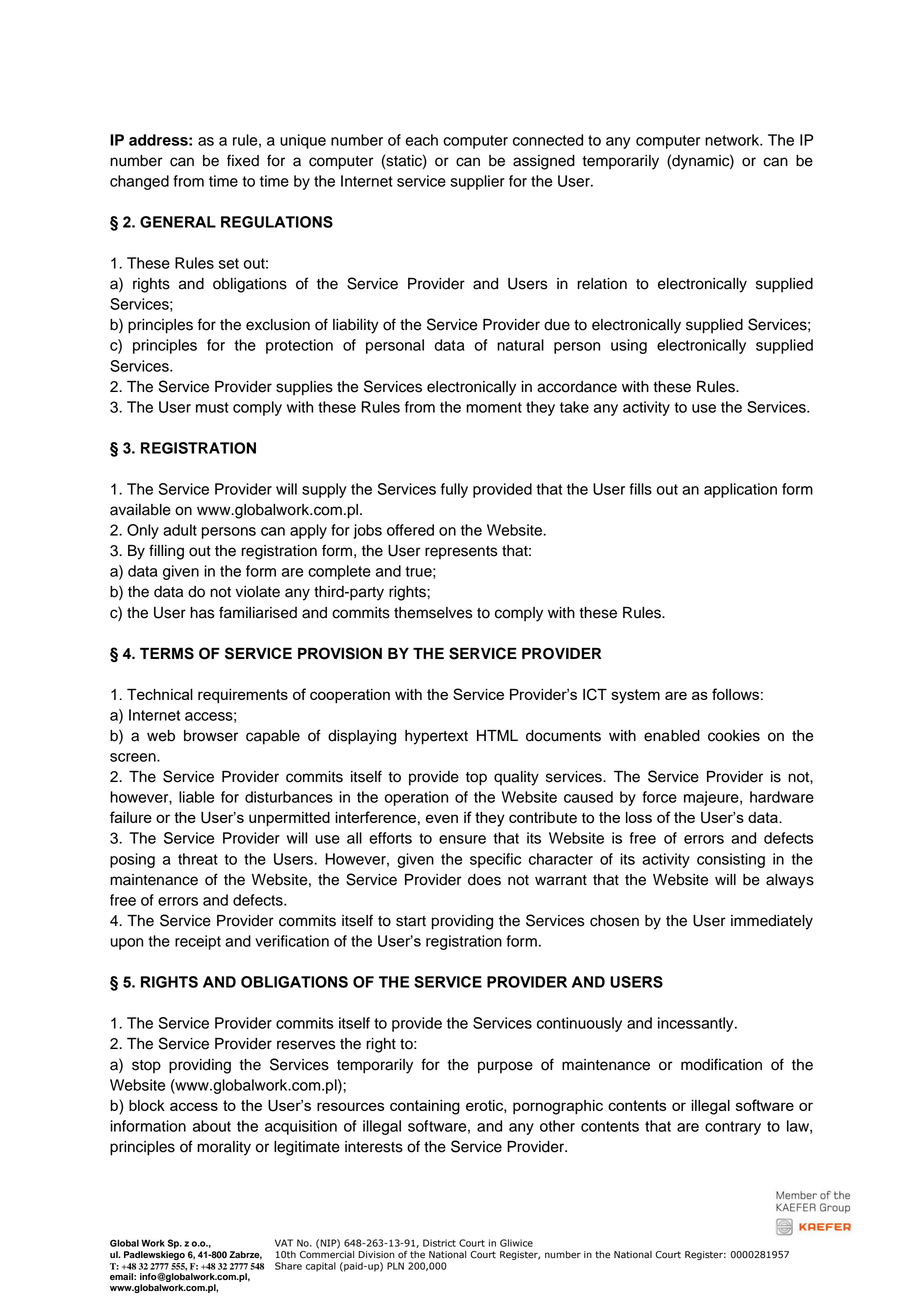 This page has width=924, height=1308. I want to click on application, so click(740, 490).
